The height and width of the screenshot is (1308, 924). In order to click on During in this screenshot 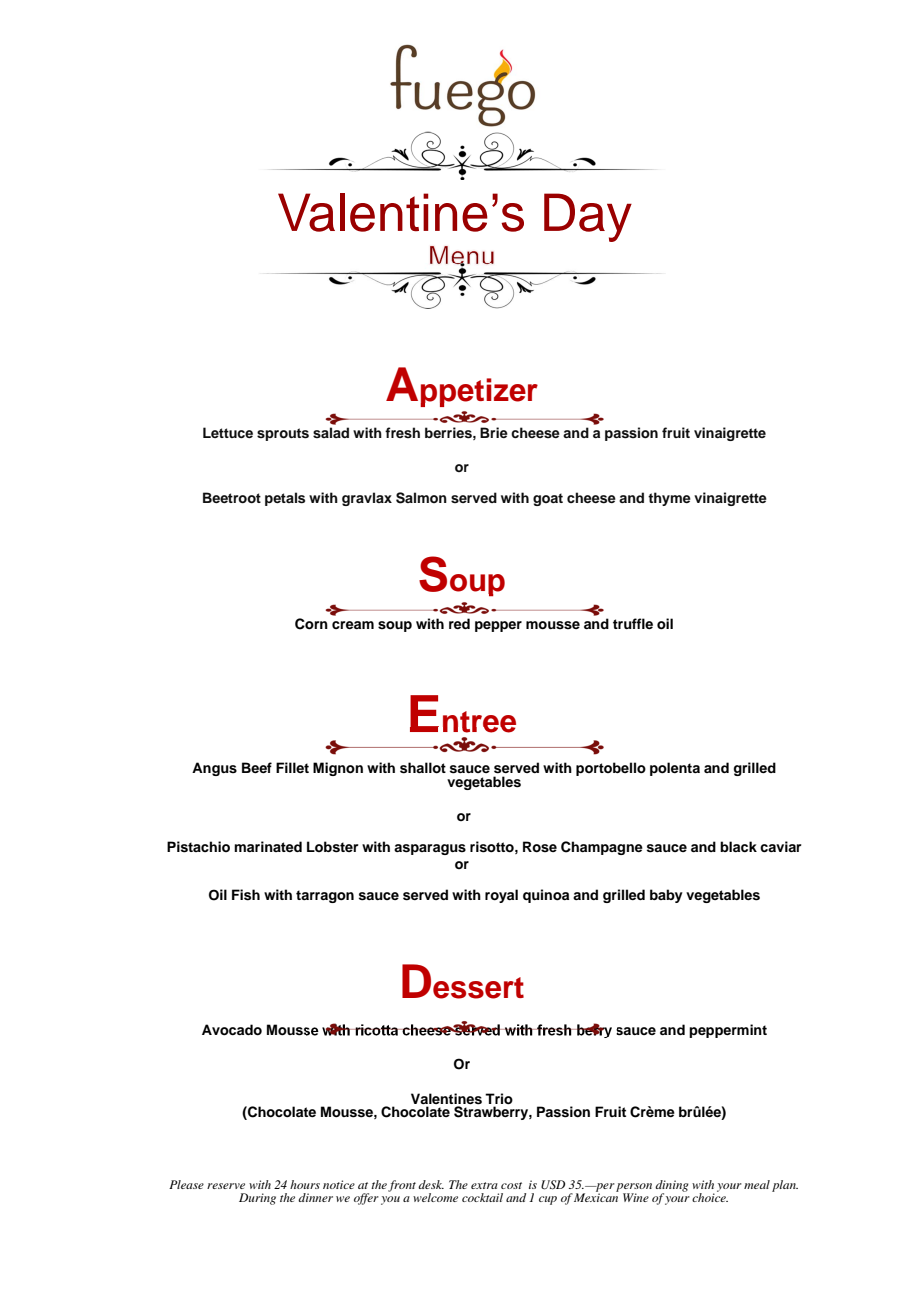, I will do `click(257, 1199)`.
